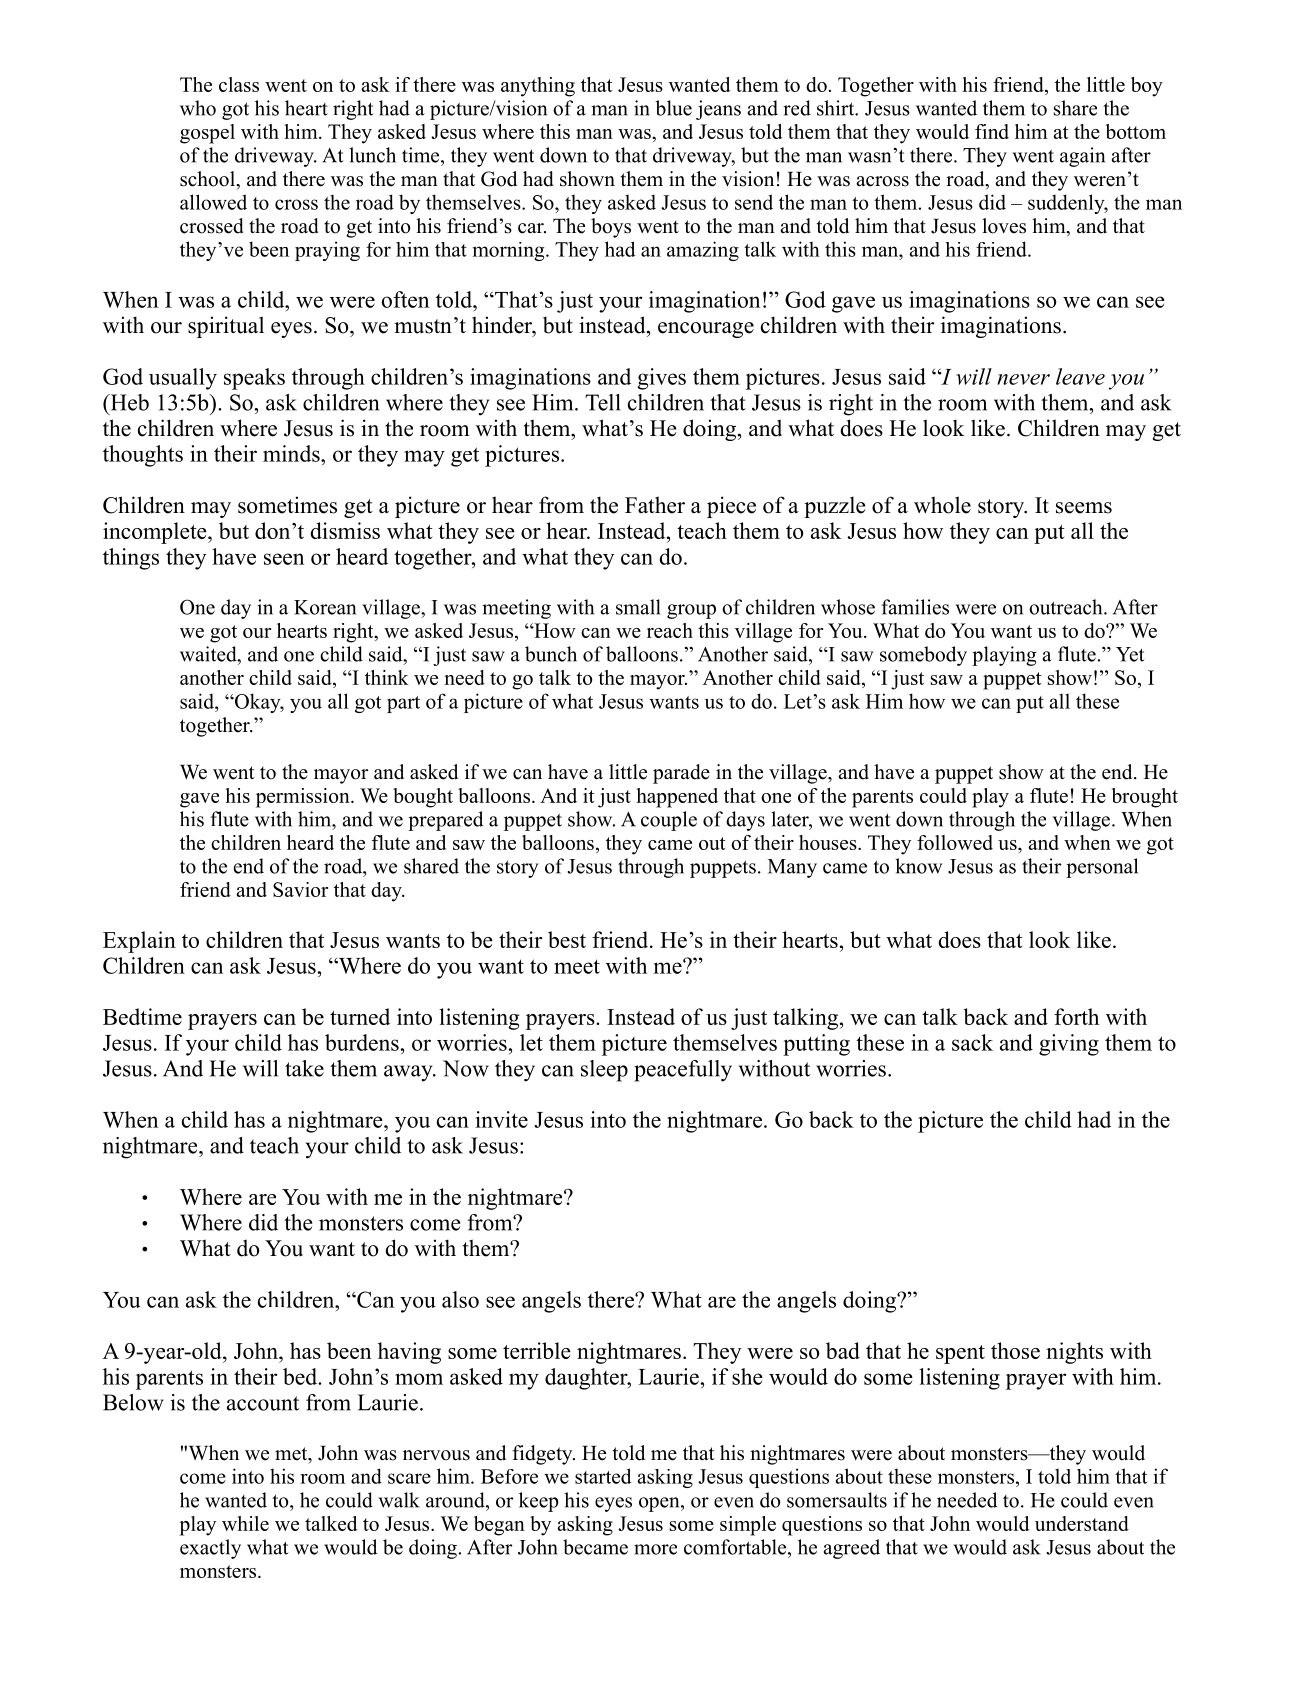 This page has width=1311, height=1696. I want to click on gospel, so click(207, 134).
